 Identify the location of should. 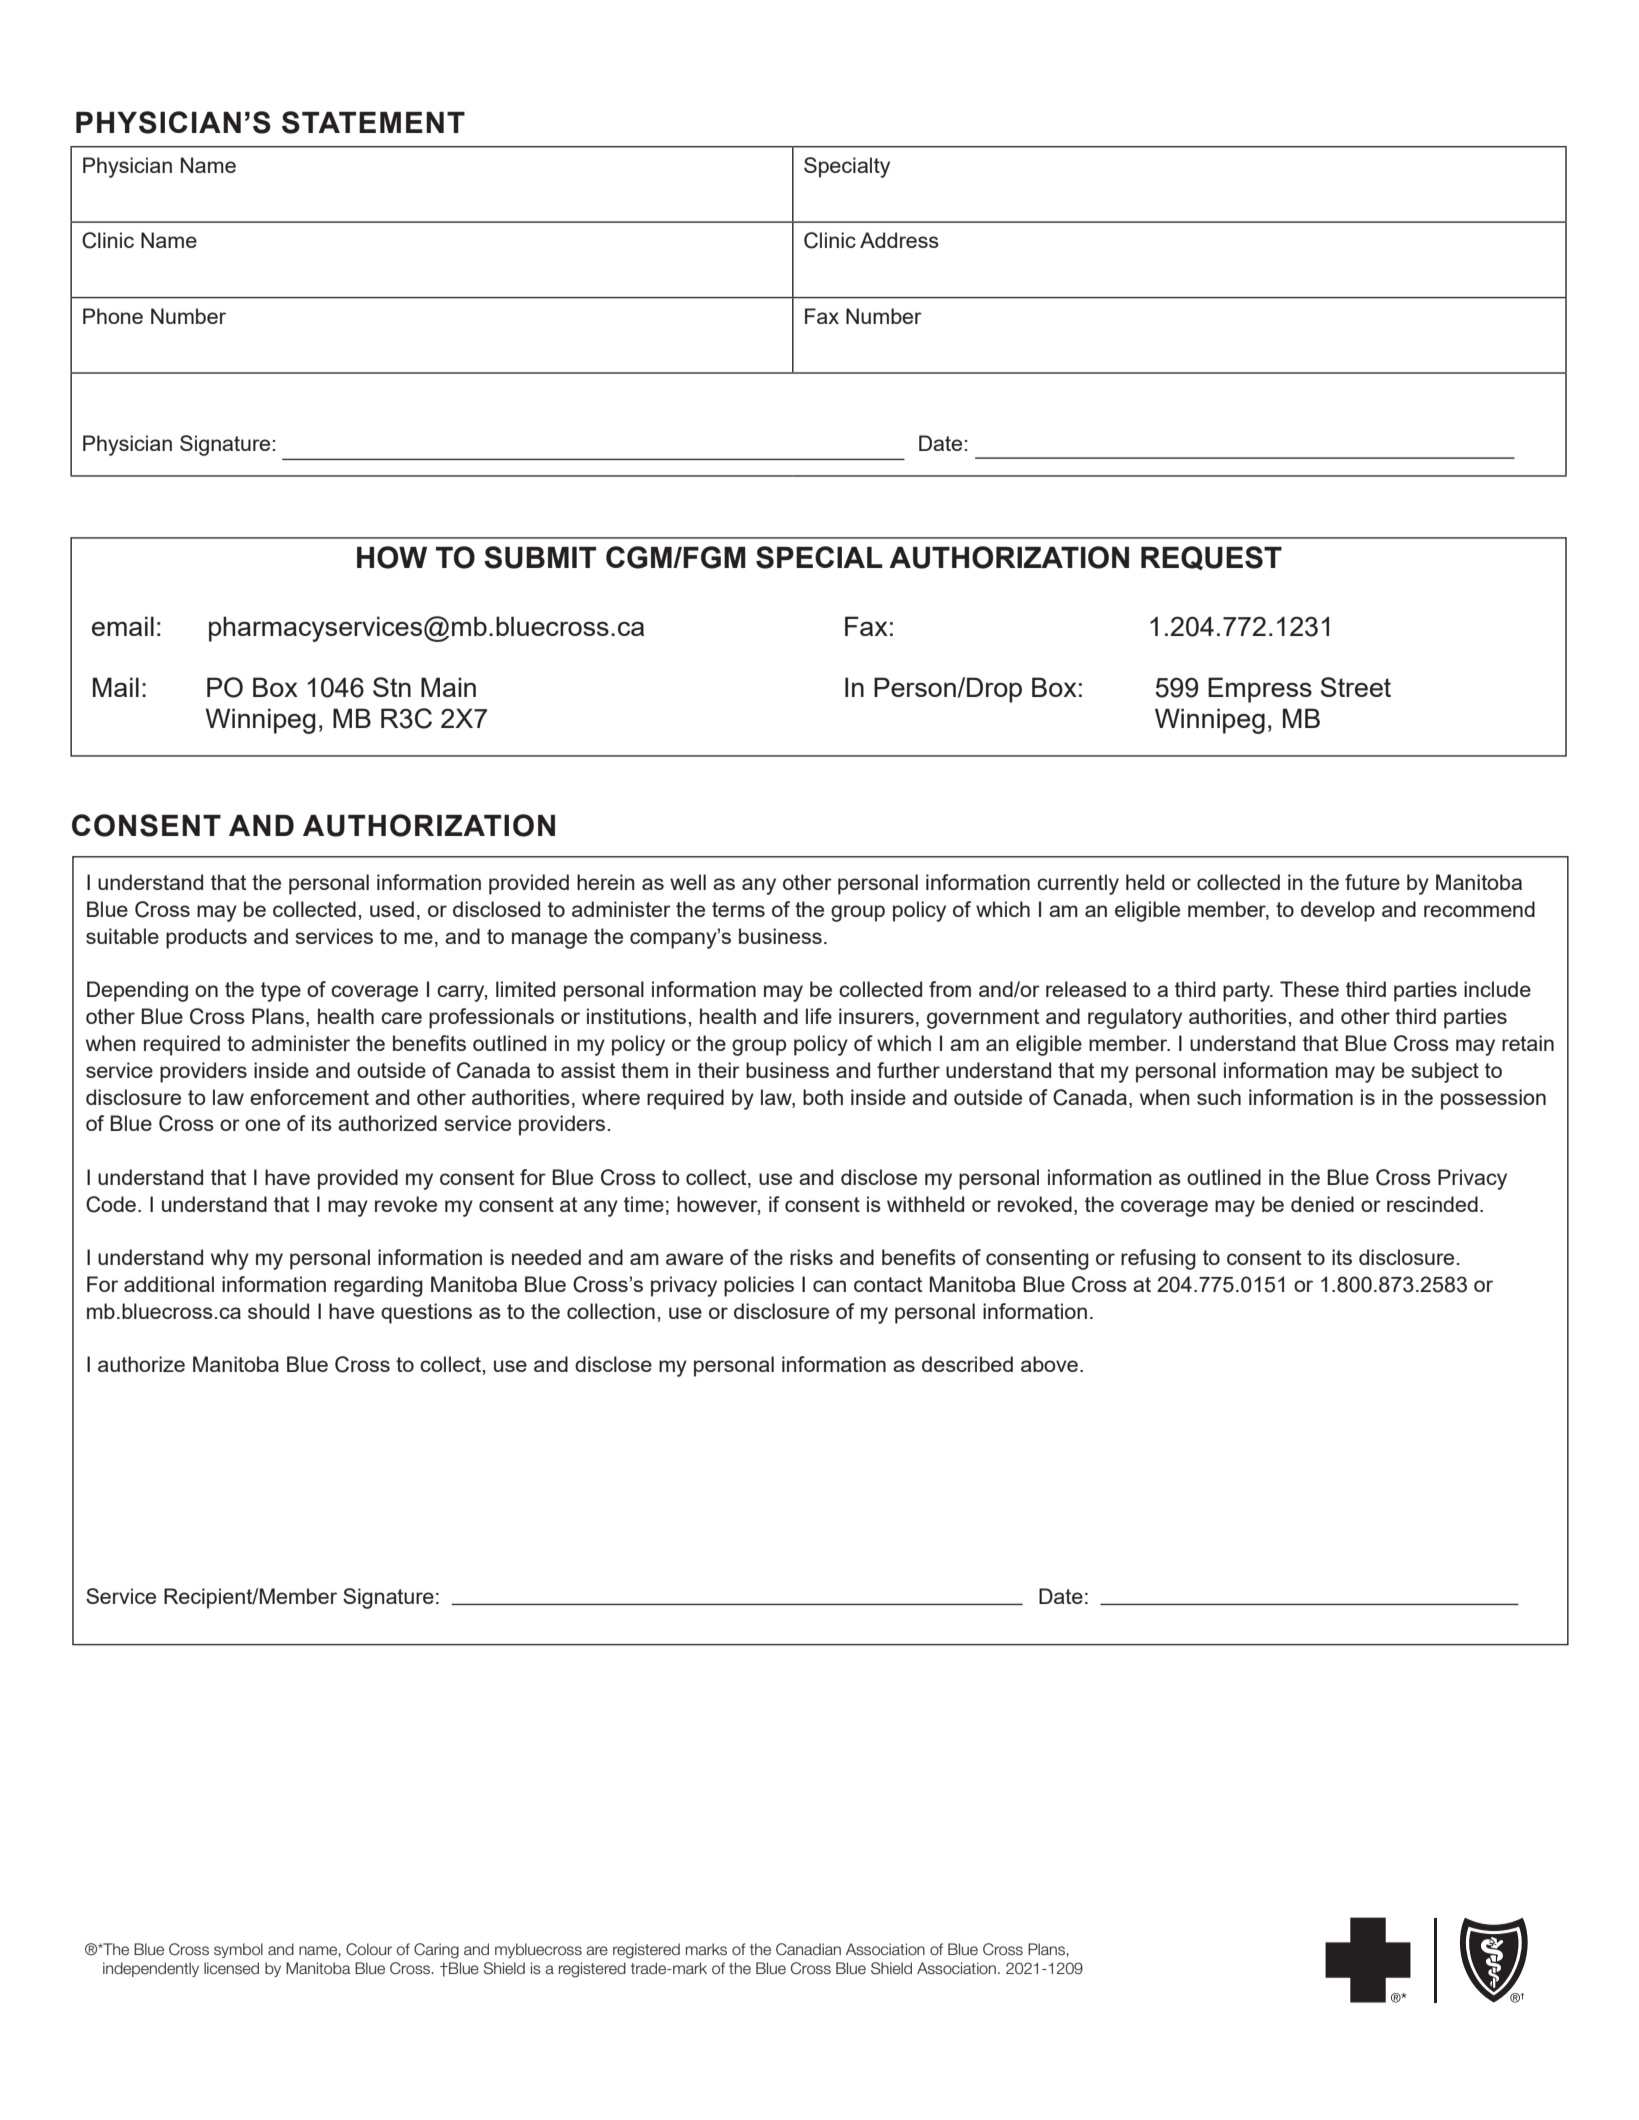
(278, 1311).
